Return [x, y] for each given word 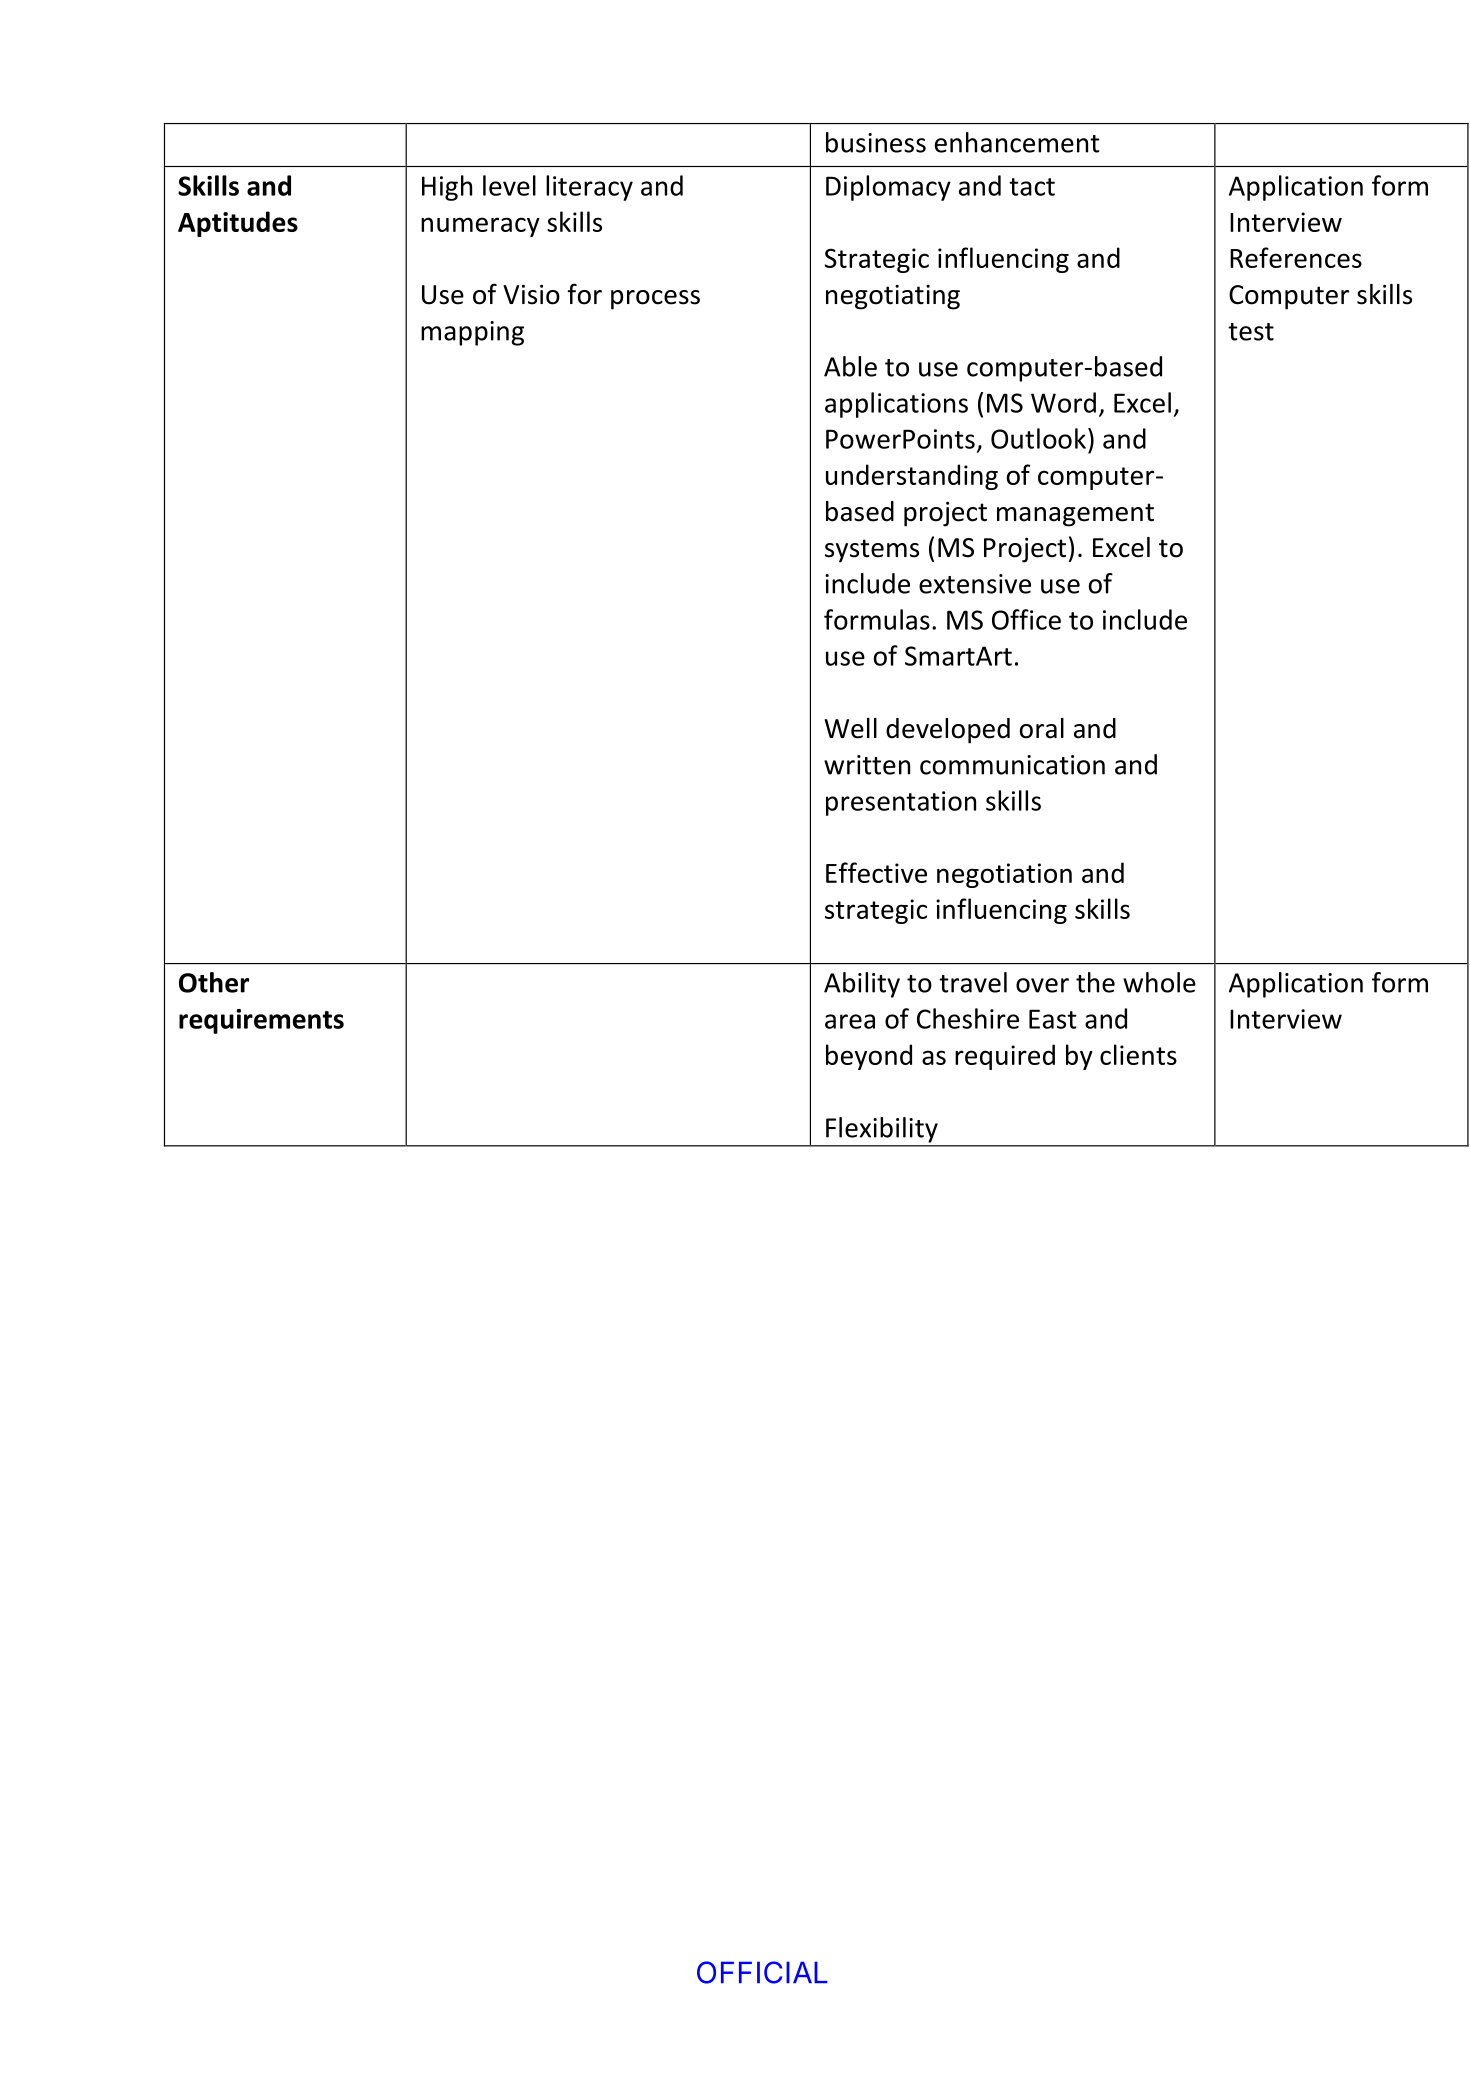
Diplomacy [888, 188]
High [447, 188]
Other [214, 982]
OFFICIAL [762, 1972]
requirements [261, 1021]
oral [1042, 728]
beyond [869, 1057]
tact [1032, 187]
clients [1138, 1054]
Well [850, 728]
